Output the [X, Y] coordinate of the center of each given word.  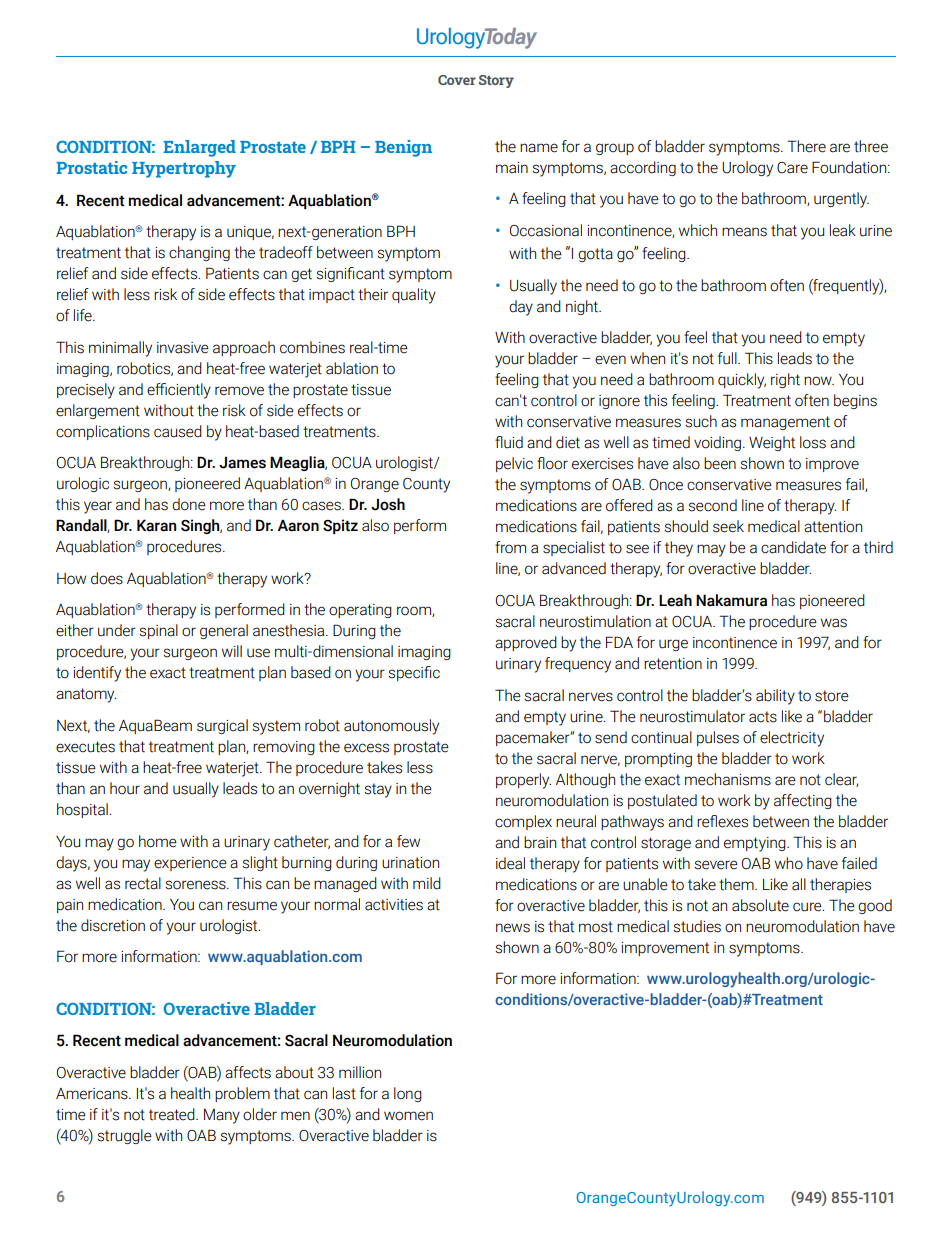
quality [414, 296]
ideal [510, 863]
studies [697, 926]
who [789, 863]
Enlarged [199, 148]
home [158, 841]
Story [496, 81]
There [806, 146]
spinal [158, 631]
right [785, 380]
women [408, 1116]
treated [173, 1114]
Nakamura [731, 600]
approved [526, 643]
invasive [183, 348]
